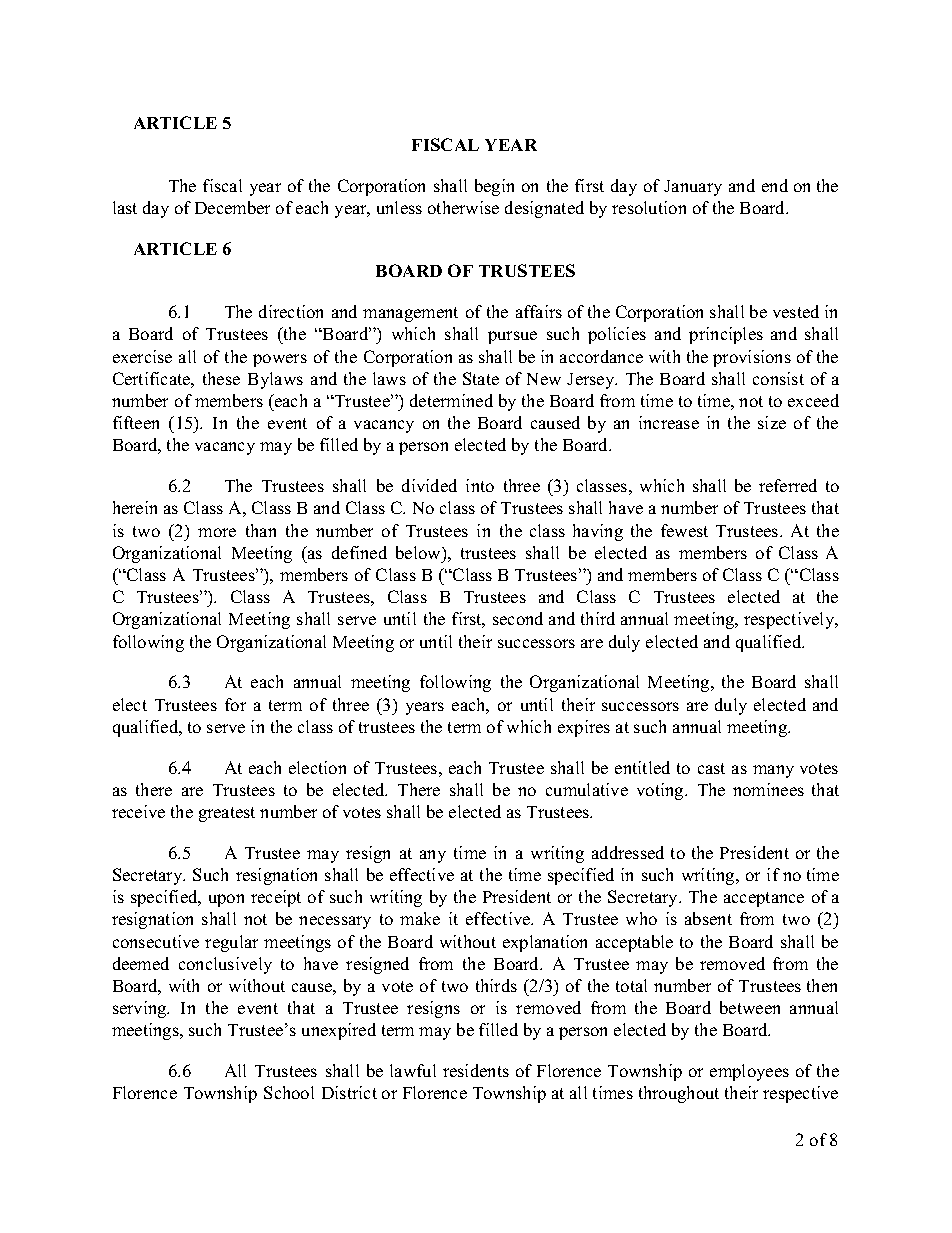 The width and height of the screenshot is (952, 1233). What do you see at coordinates (518, 618) in the screenshot?
I see `second` at bounding box center [518, 618].
